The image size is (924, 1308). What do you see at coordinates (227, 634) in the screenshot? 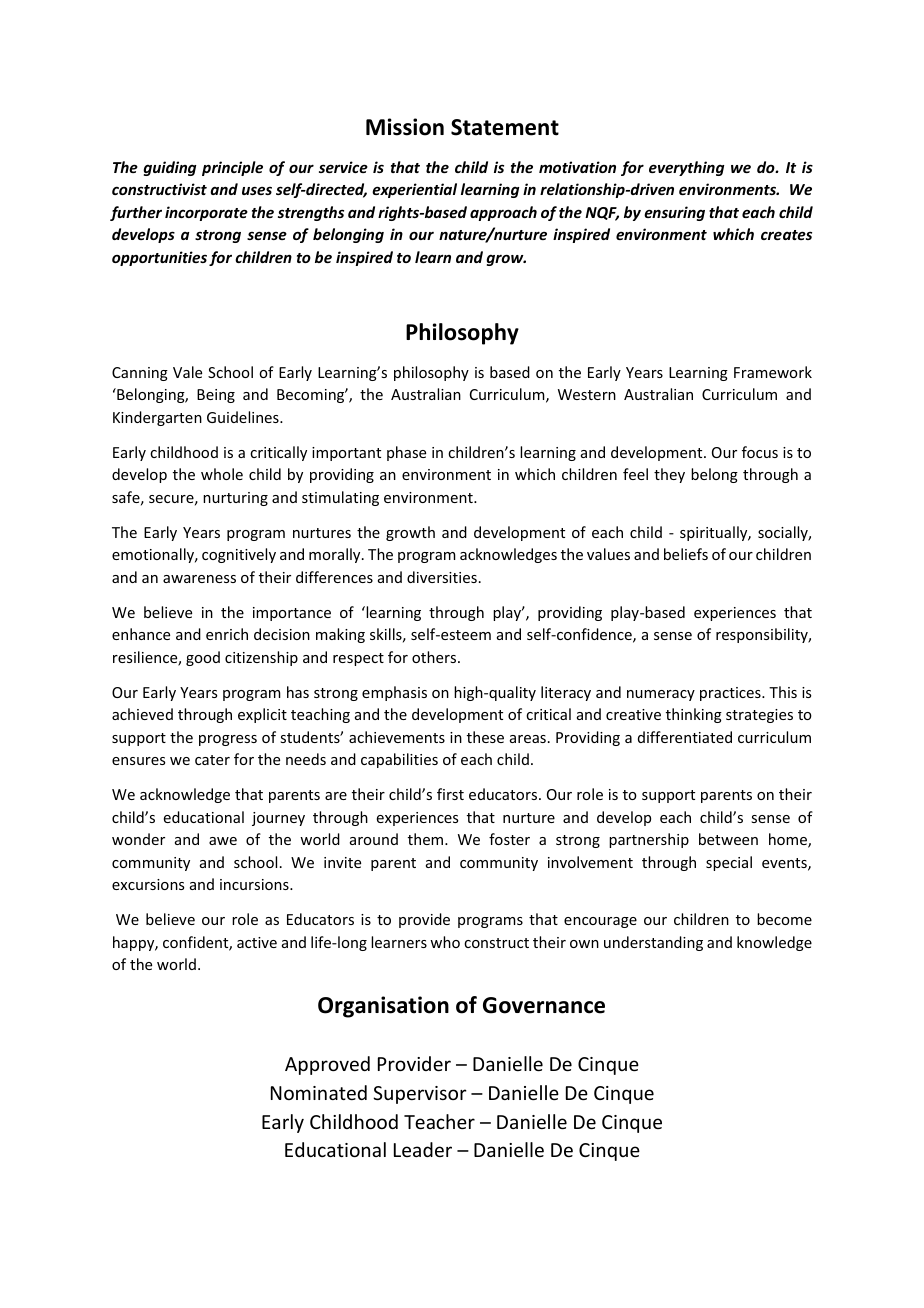
I see `enrich` at bounding box center [227, 634].
